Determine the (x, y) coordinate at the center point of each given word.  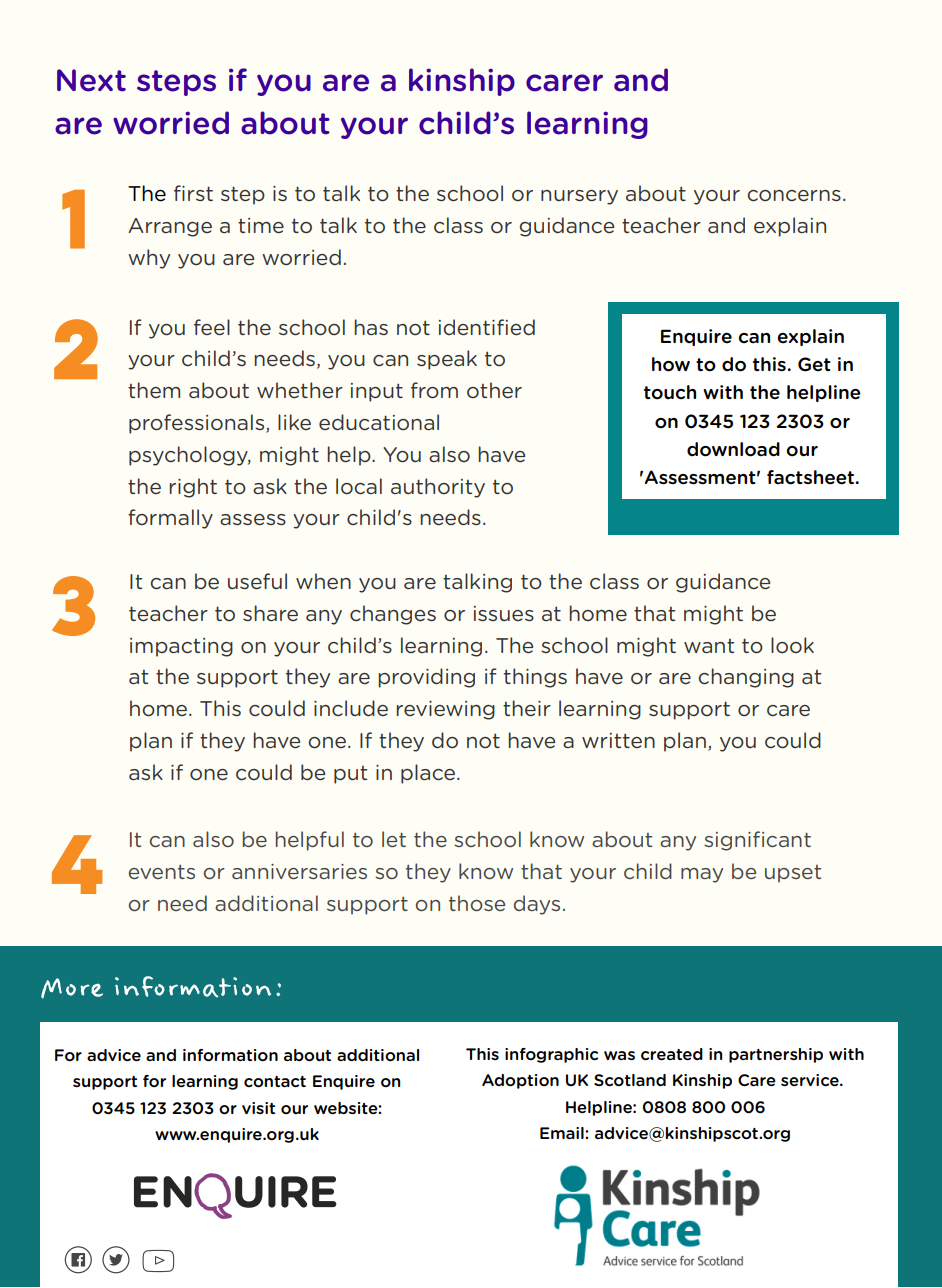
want (709, 646)
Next (91, 80)
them (154, 390)
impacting (181, 647)
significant (757, 841)
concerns (794, 196)
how (671, 364)
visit (258, 1108)
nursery (579, 197)
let (394, 839)
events (162, 872)
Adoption (520, 1081)
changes (393, 615)
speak (447, 360)
